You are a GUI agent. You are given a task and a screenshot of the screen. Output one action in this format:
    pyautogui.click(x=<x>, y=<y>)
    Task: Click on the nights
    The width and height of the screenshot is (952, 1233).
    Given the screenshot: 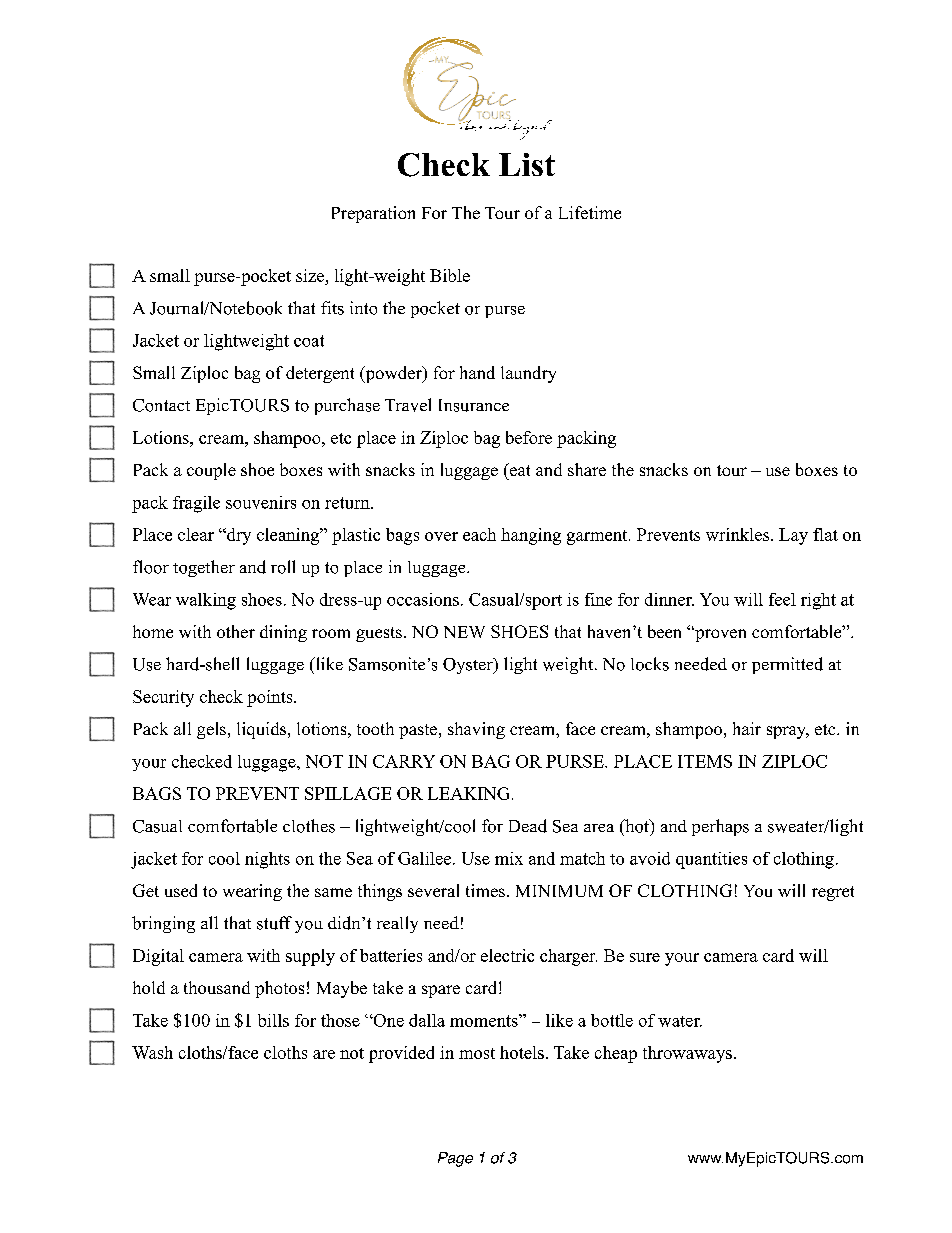 What is the action you would take?
    pyautogui.click(x=267, y=860)
